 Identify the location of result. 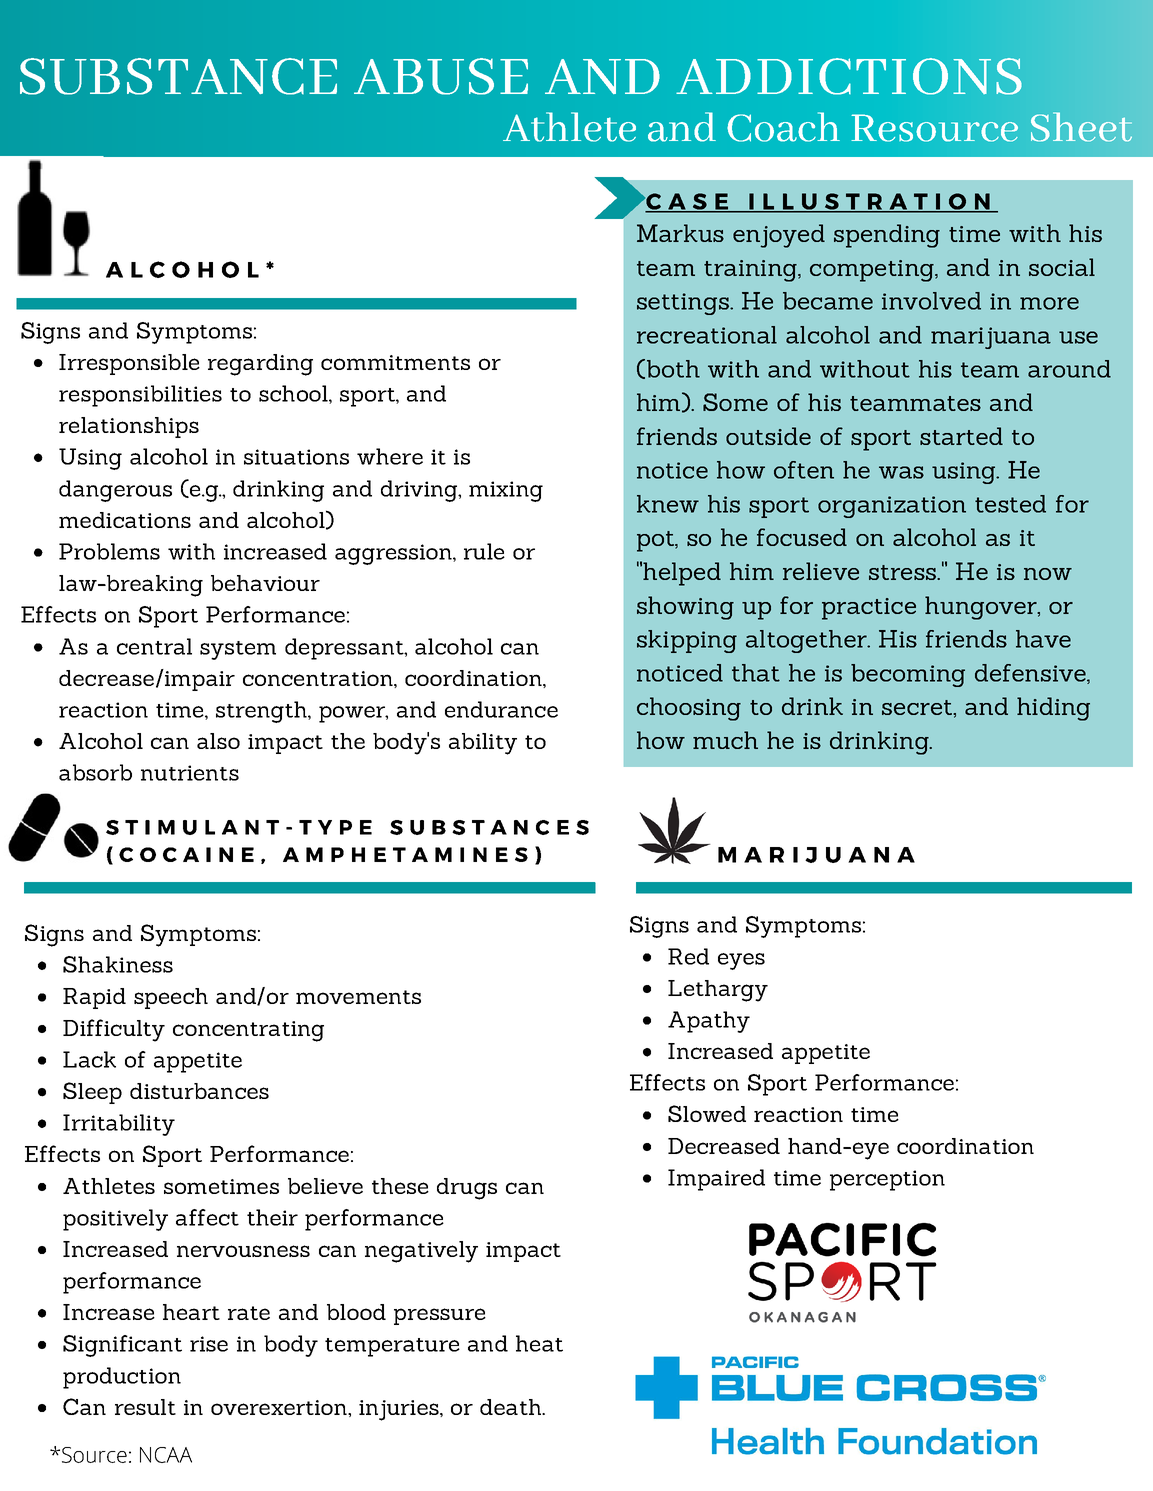
(145, 1407).
